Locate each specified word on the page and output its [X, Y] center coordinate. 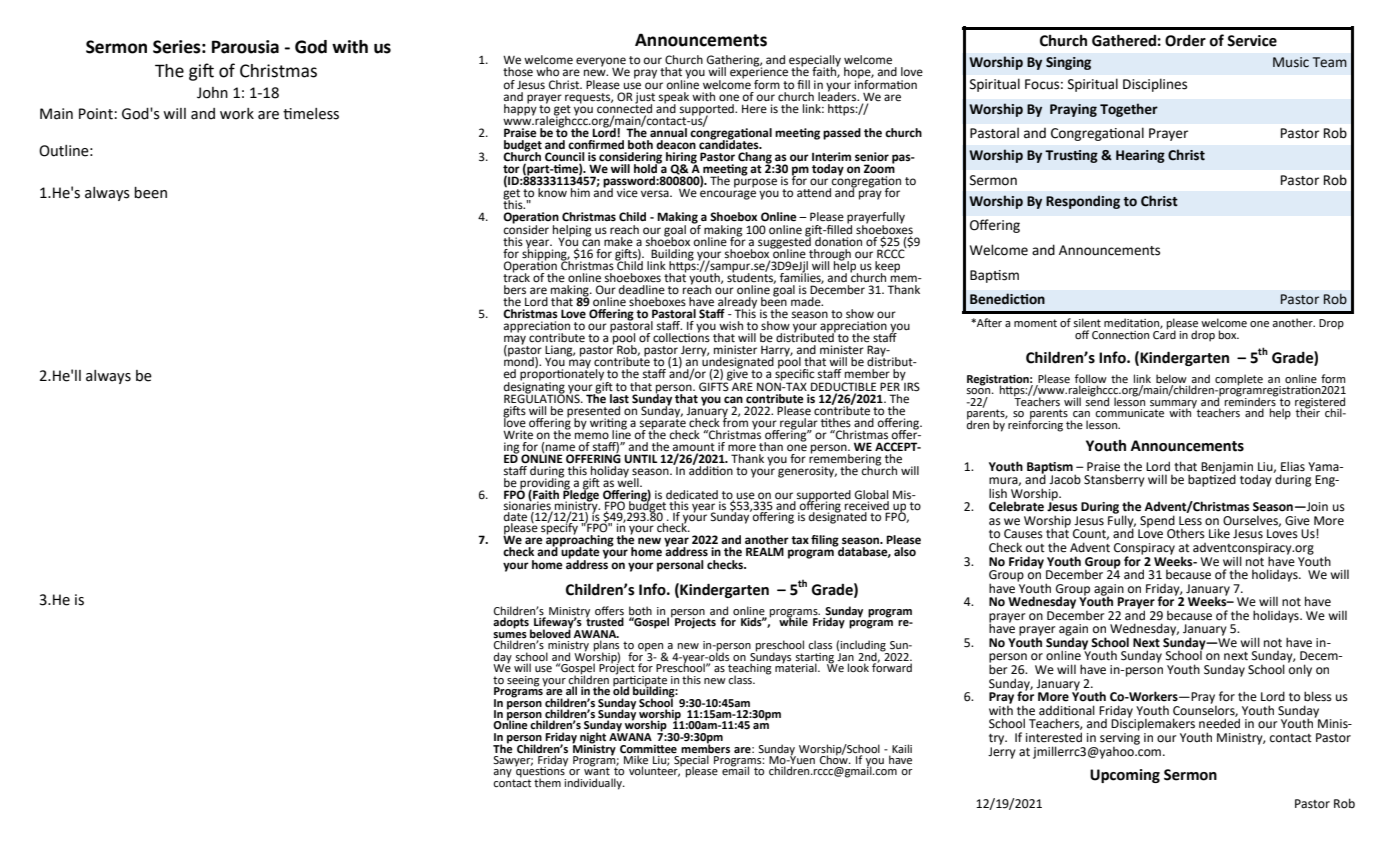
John [212, 93]
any [503, 774]
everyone [601, 63]
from [735, 421]
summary [1174, 405]
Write [518, 435]
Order [1185, 41]
